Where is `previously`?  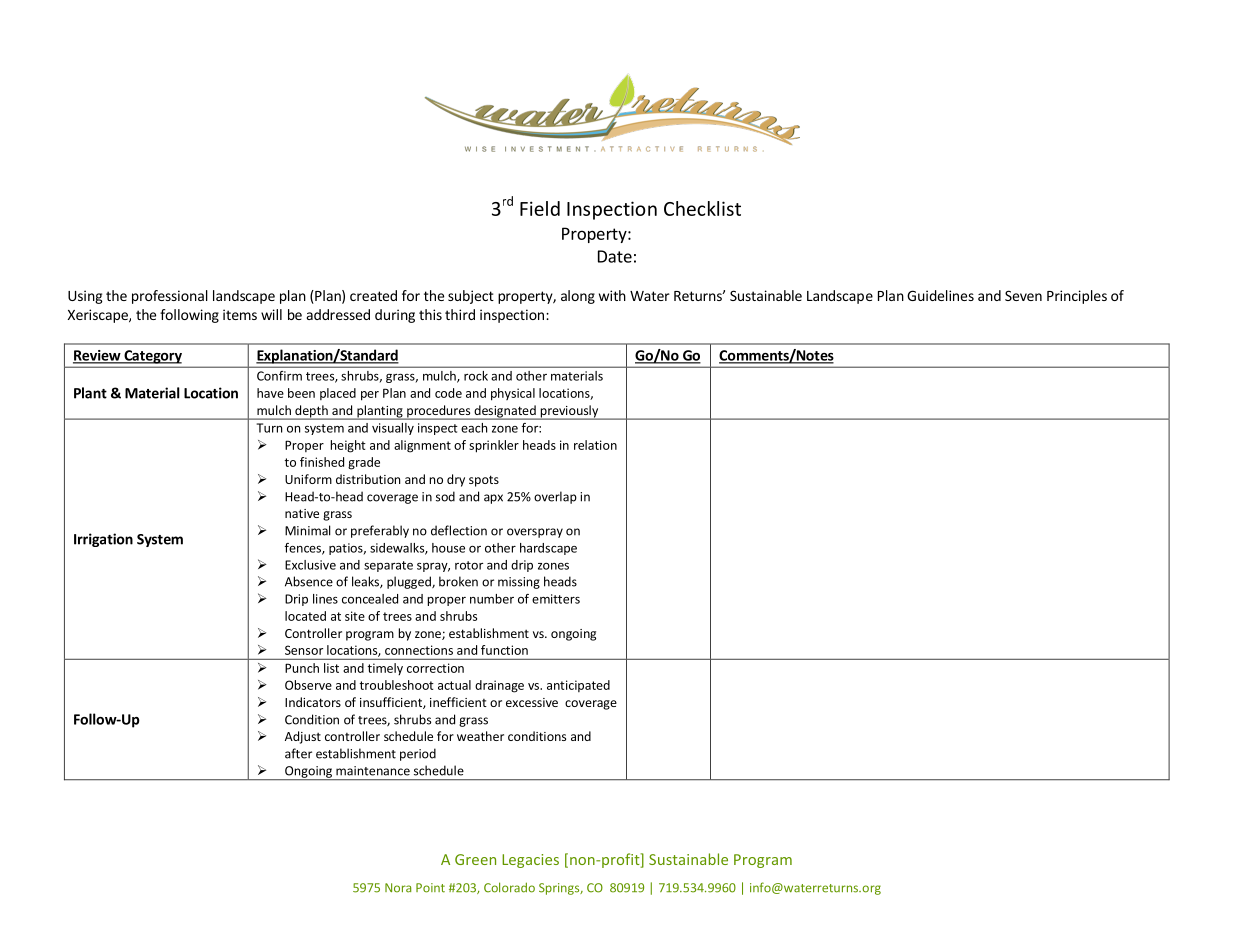 previously is located at coordinates (569, 412).
